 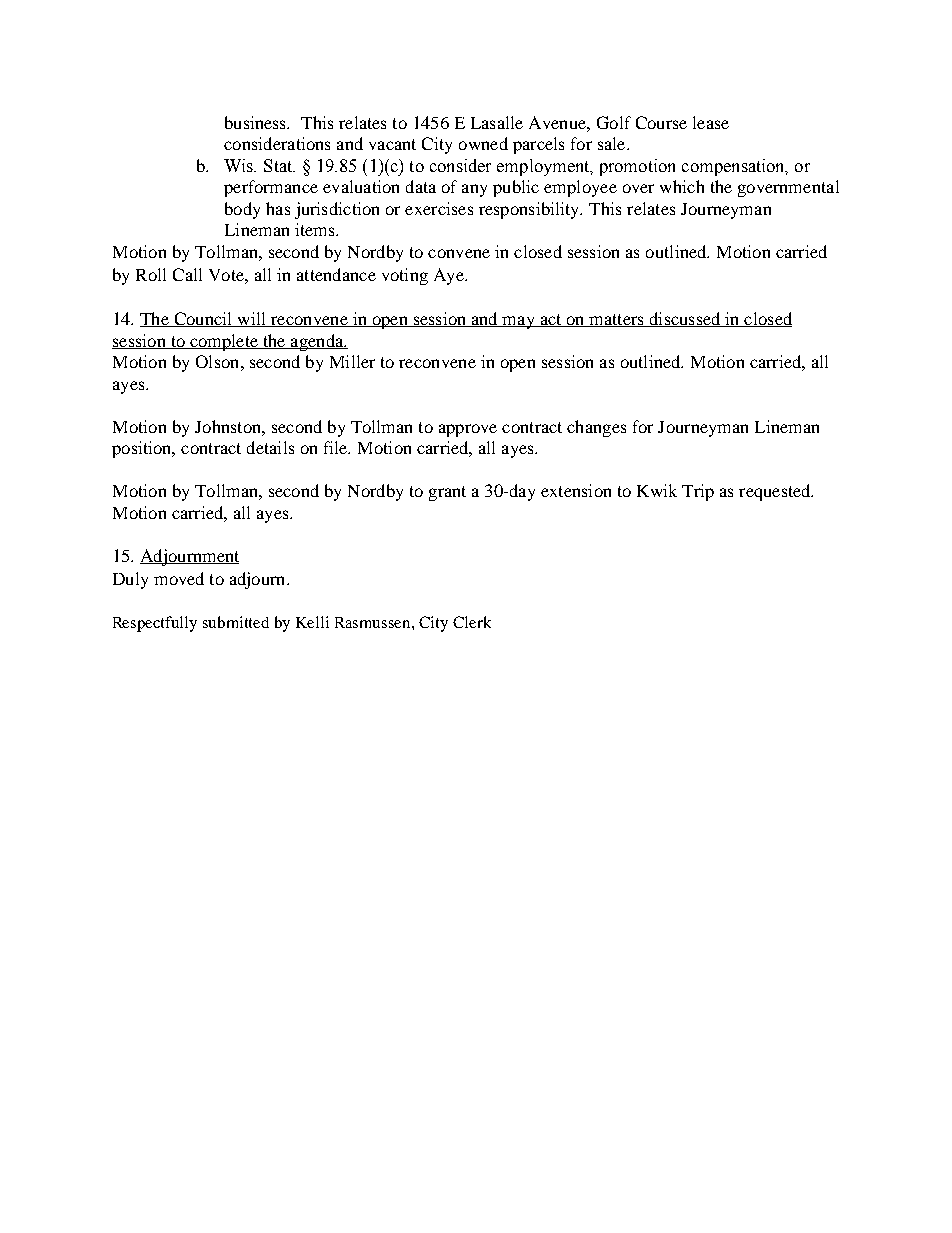 What do you see at coordinates (657, 490) in the screenshot?
I see `Kwik` at bounding box center [657, 490].
